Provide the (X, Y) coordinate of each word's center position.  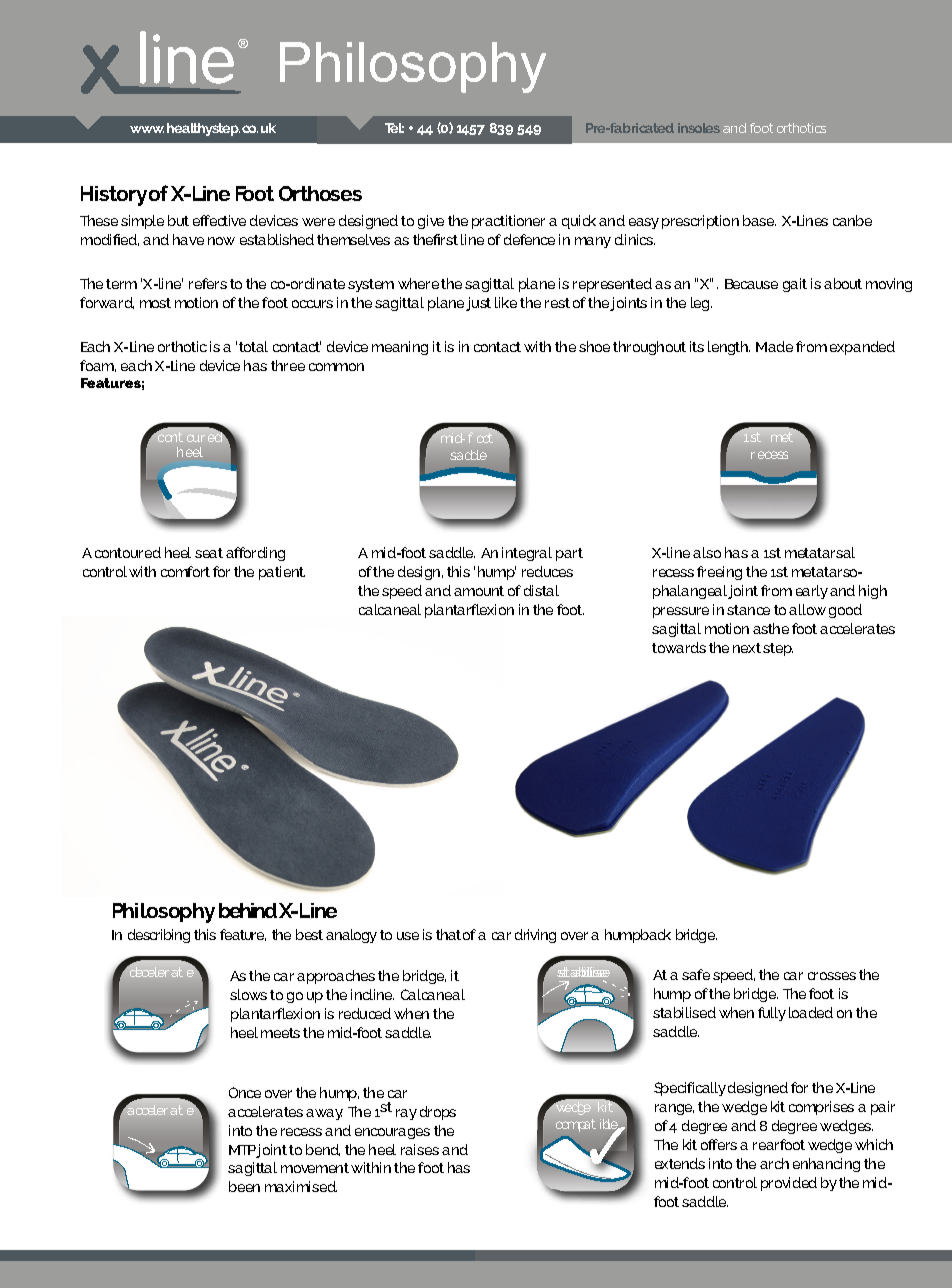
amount (479, 591)
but (178, 220)
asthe (771, 628)
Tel (394, 128)
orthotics (801, 128)
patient (282, 573)
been (244, 1186)
